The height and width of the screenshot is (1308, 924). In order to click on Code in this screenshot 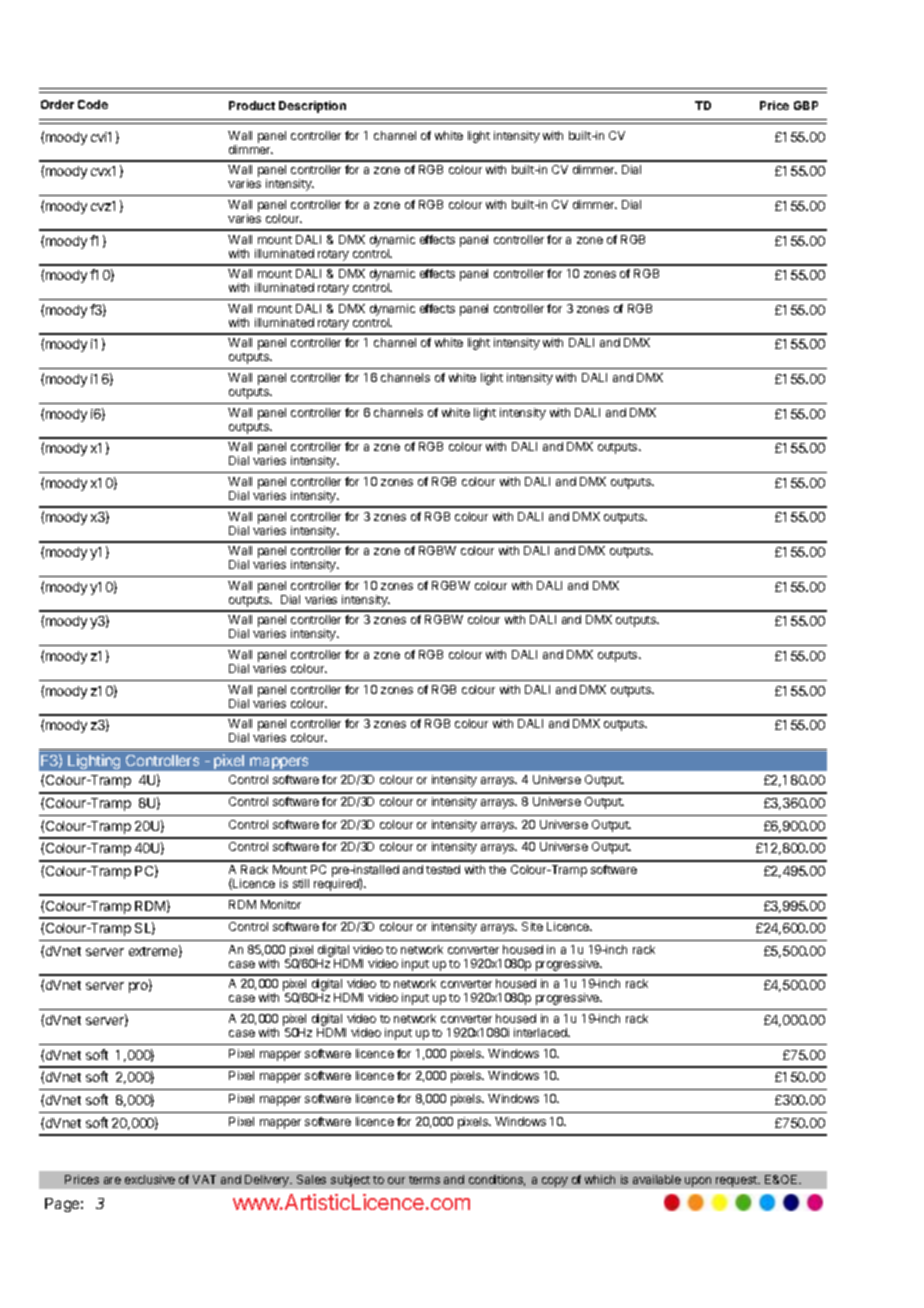, I will do `click(93, 104)`.
